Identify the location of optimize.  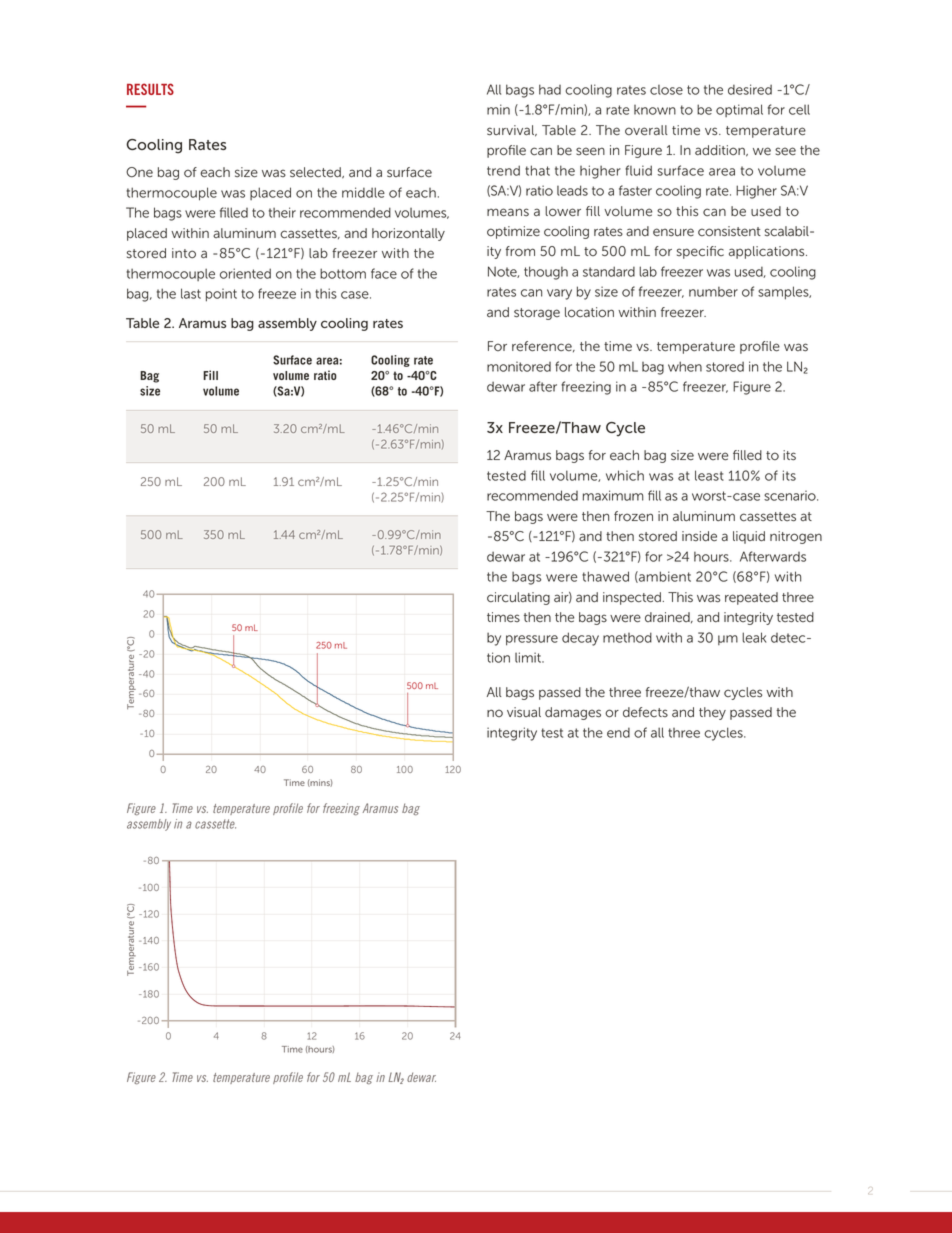
(513, 232).
